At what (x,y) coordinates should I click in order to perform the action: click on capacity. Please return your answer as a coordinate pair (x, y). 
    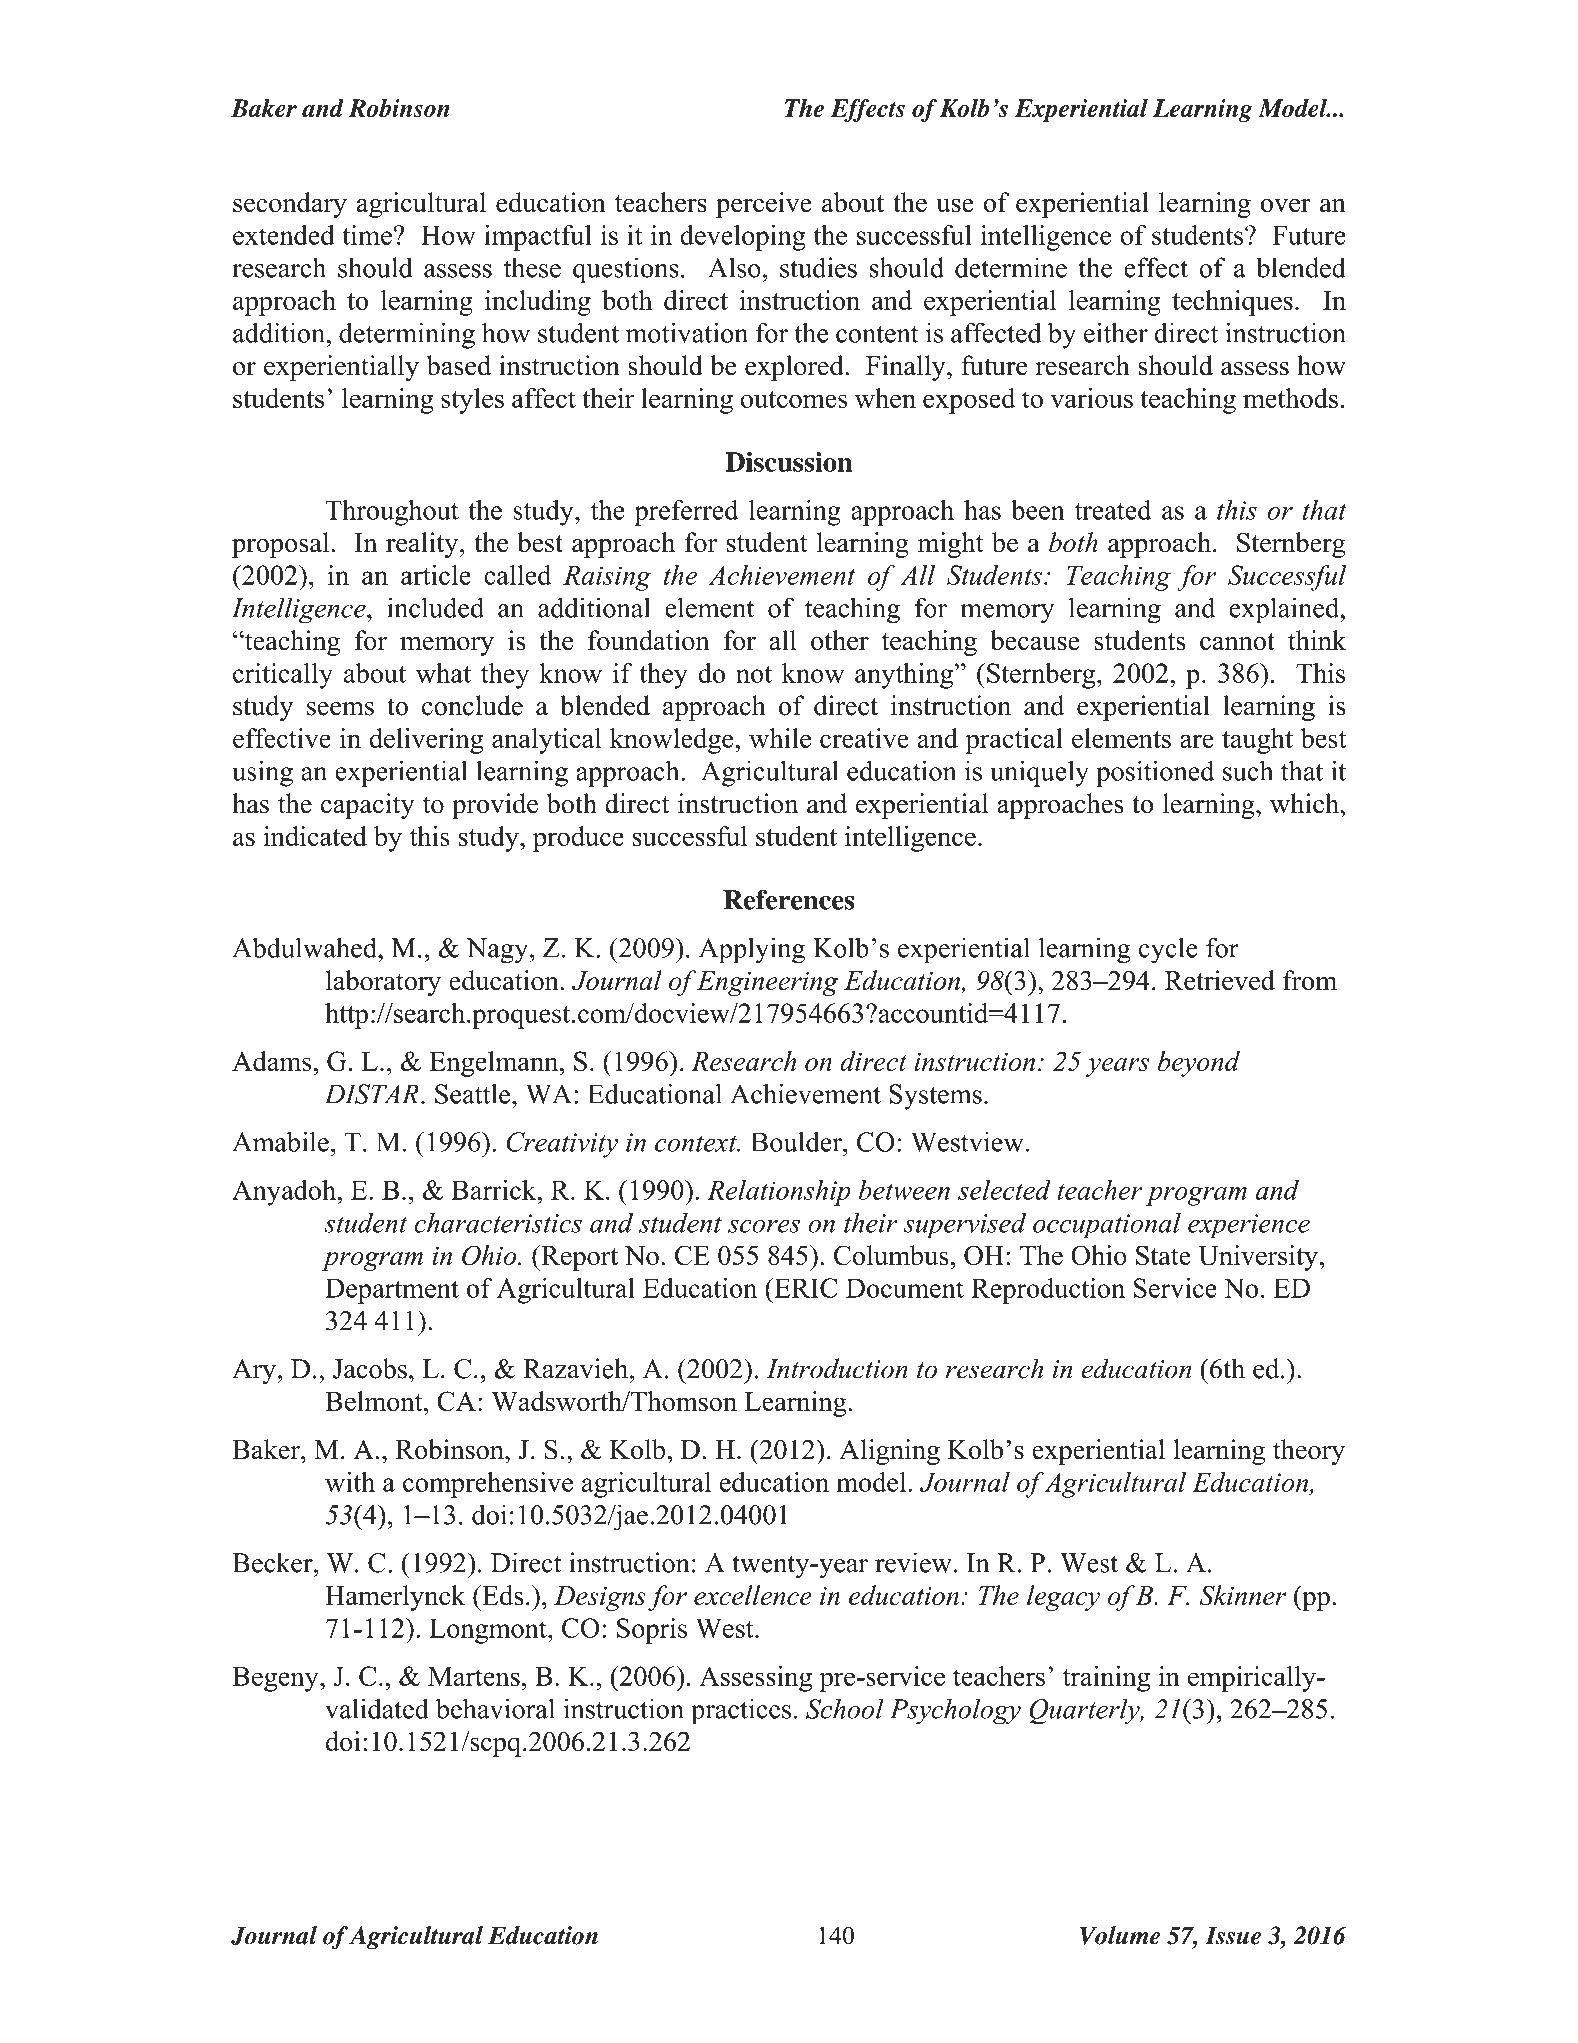
    Looking at the image, I should click on (368, 806).
